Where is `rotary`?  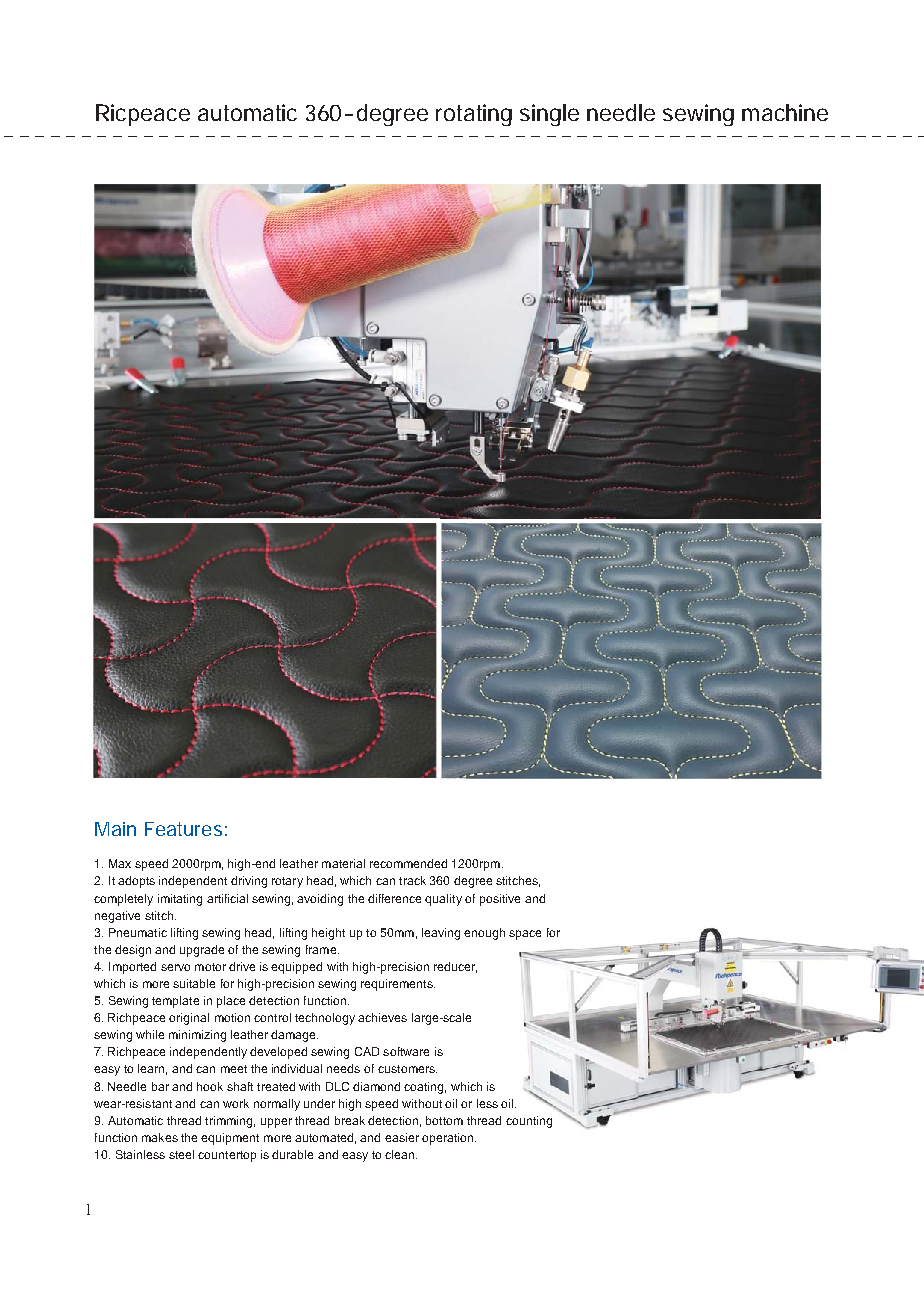
rotary is located at coordinates (287, 882).
